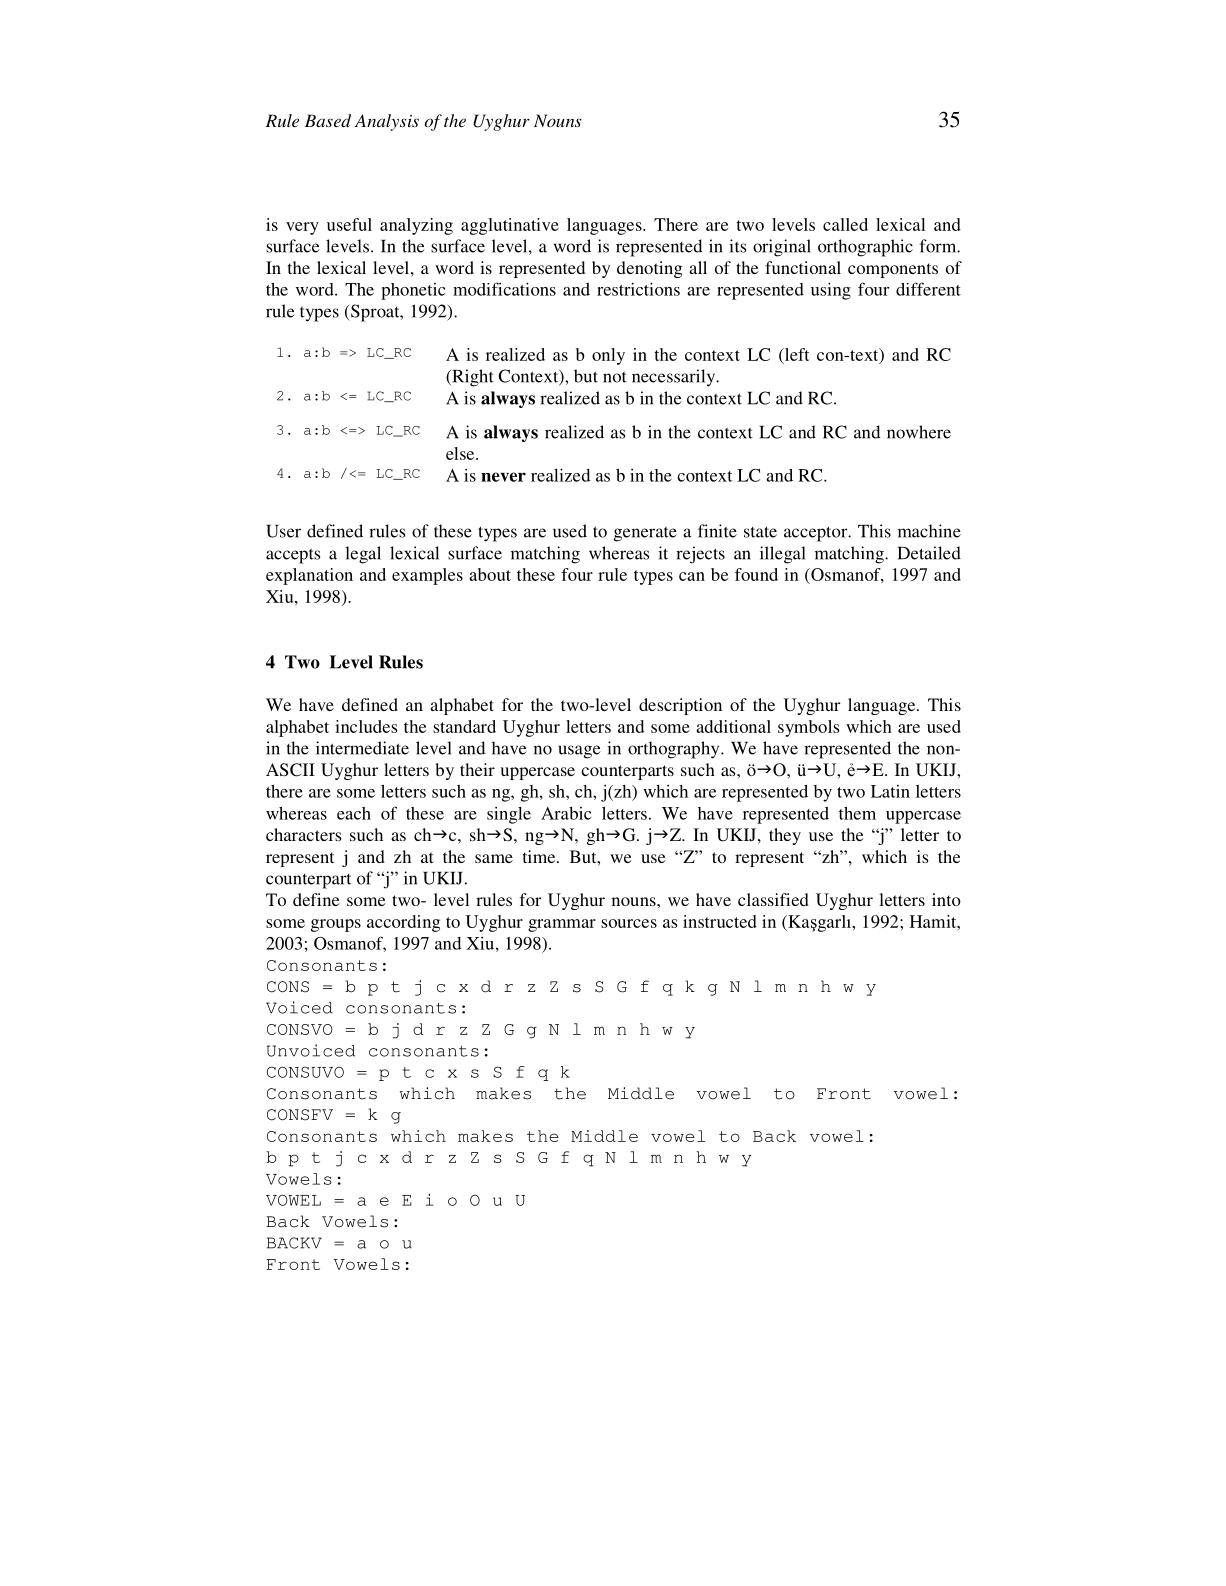 Image resolution: width=1226 pixels, height=1586 pixels. I want to click on groups, so click(336, 925).
